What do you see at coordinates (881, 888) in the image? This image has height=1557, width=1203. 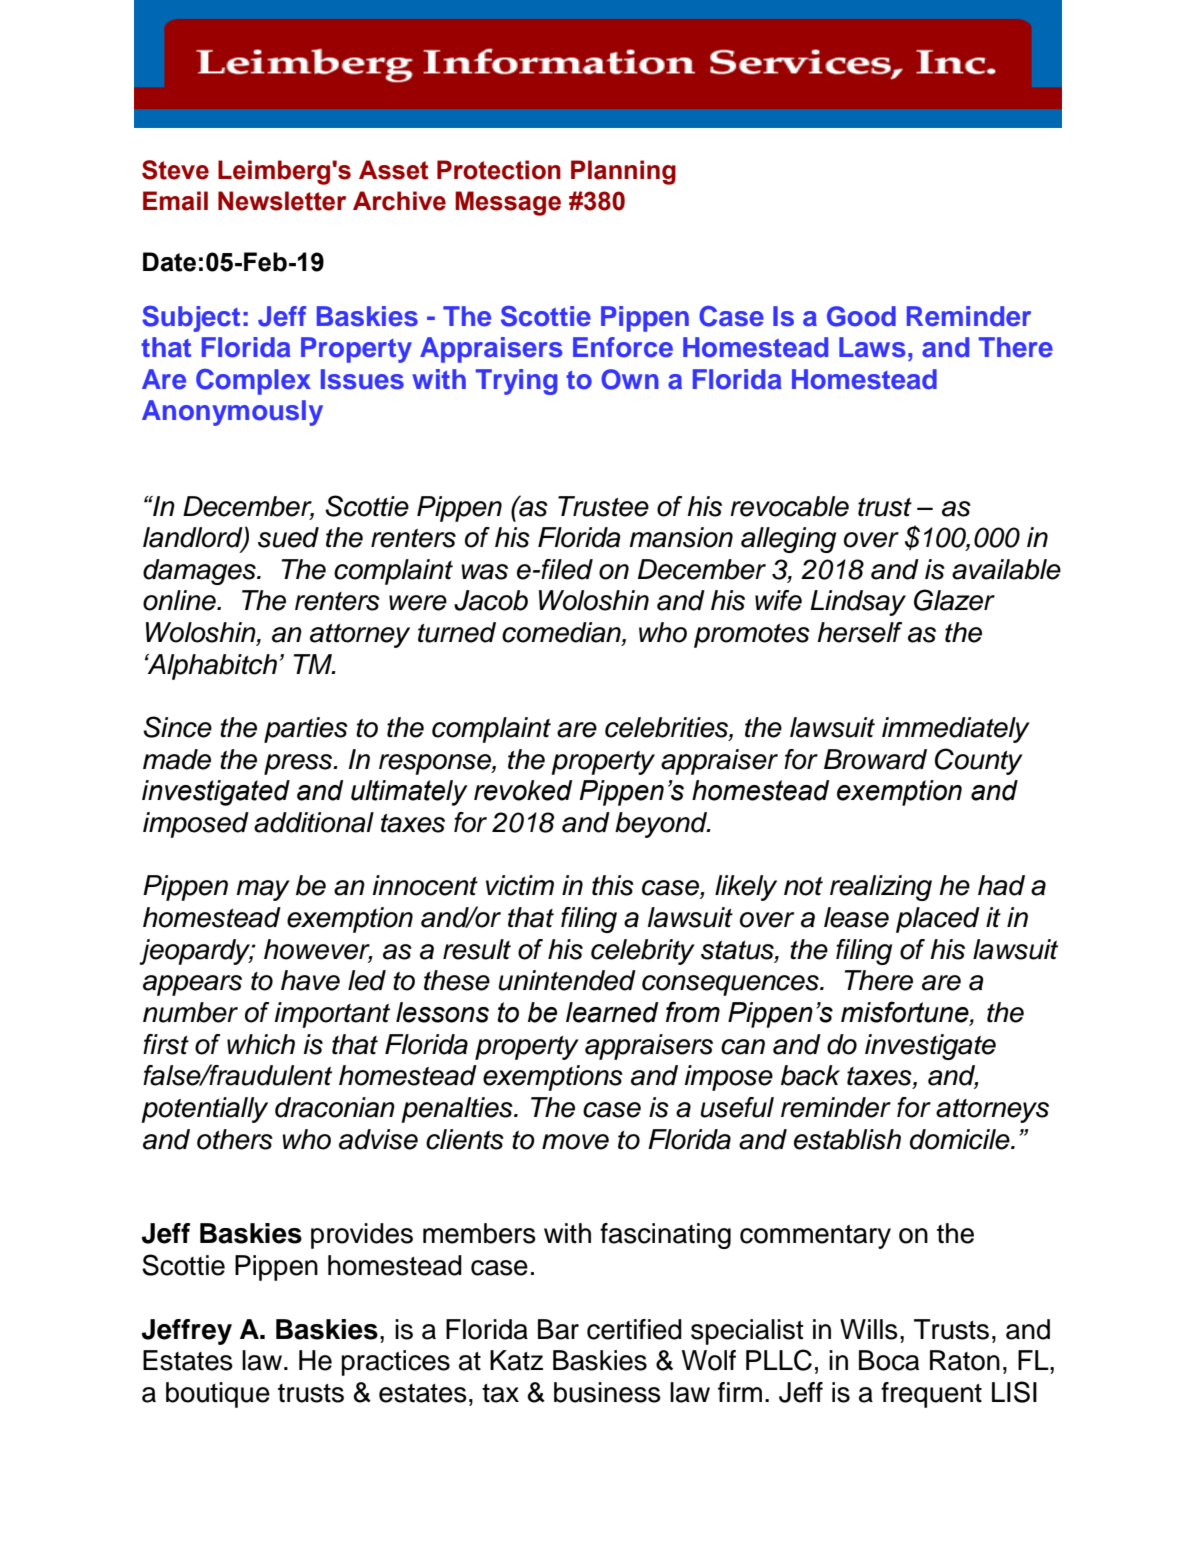 I see `realizing` at bounding box center [881, 888].
